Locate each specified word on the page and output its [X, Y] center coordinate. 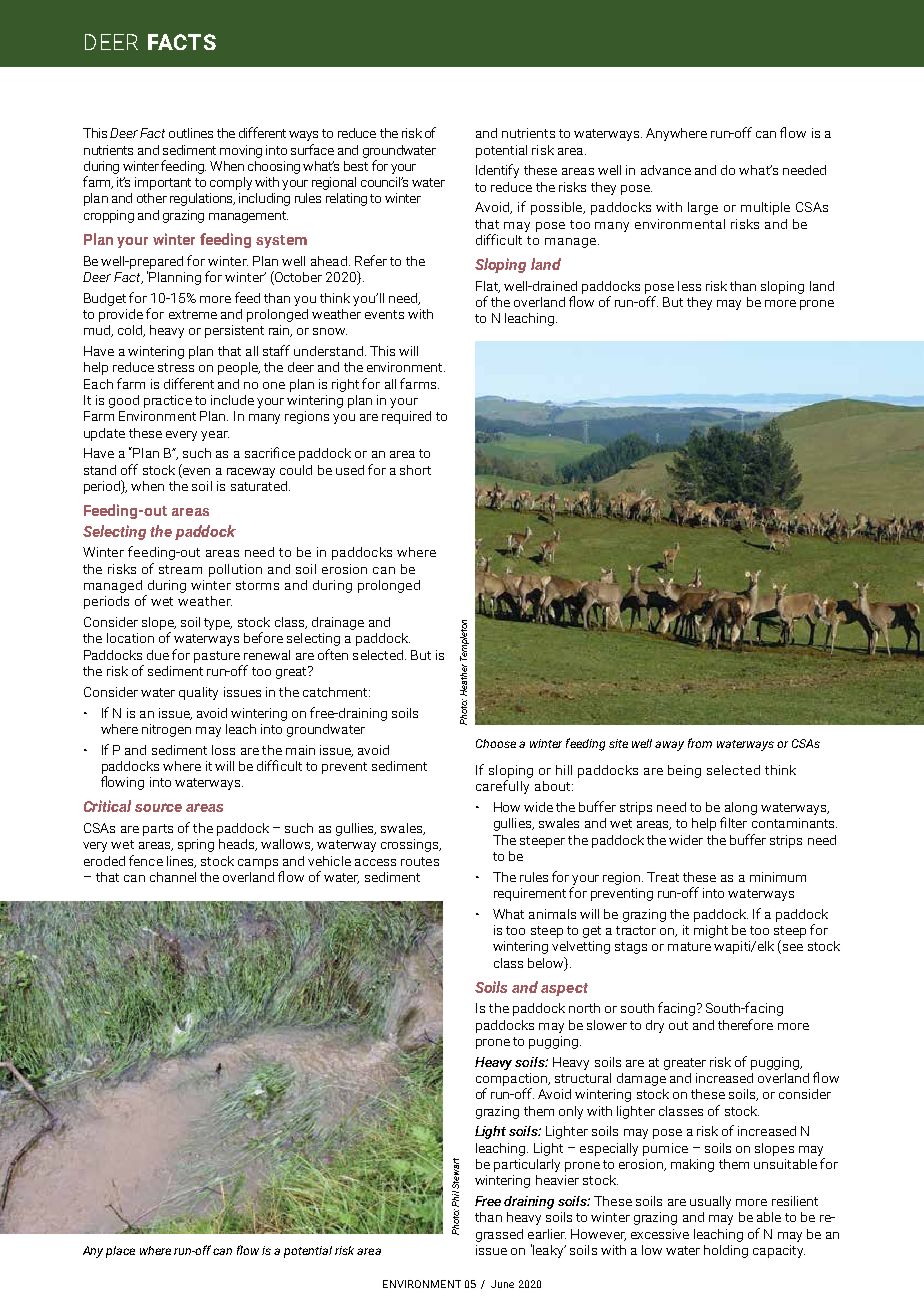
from [700, 743]
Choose [496, 743]
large [703, 208]
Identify [497, 171]
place [120, 1252]
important [163, 183]
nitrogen [166, 730]
